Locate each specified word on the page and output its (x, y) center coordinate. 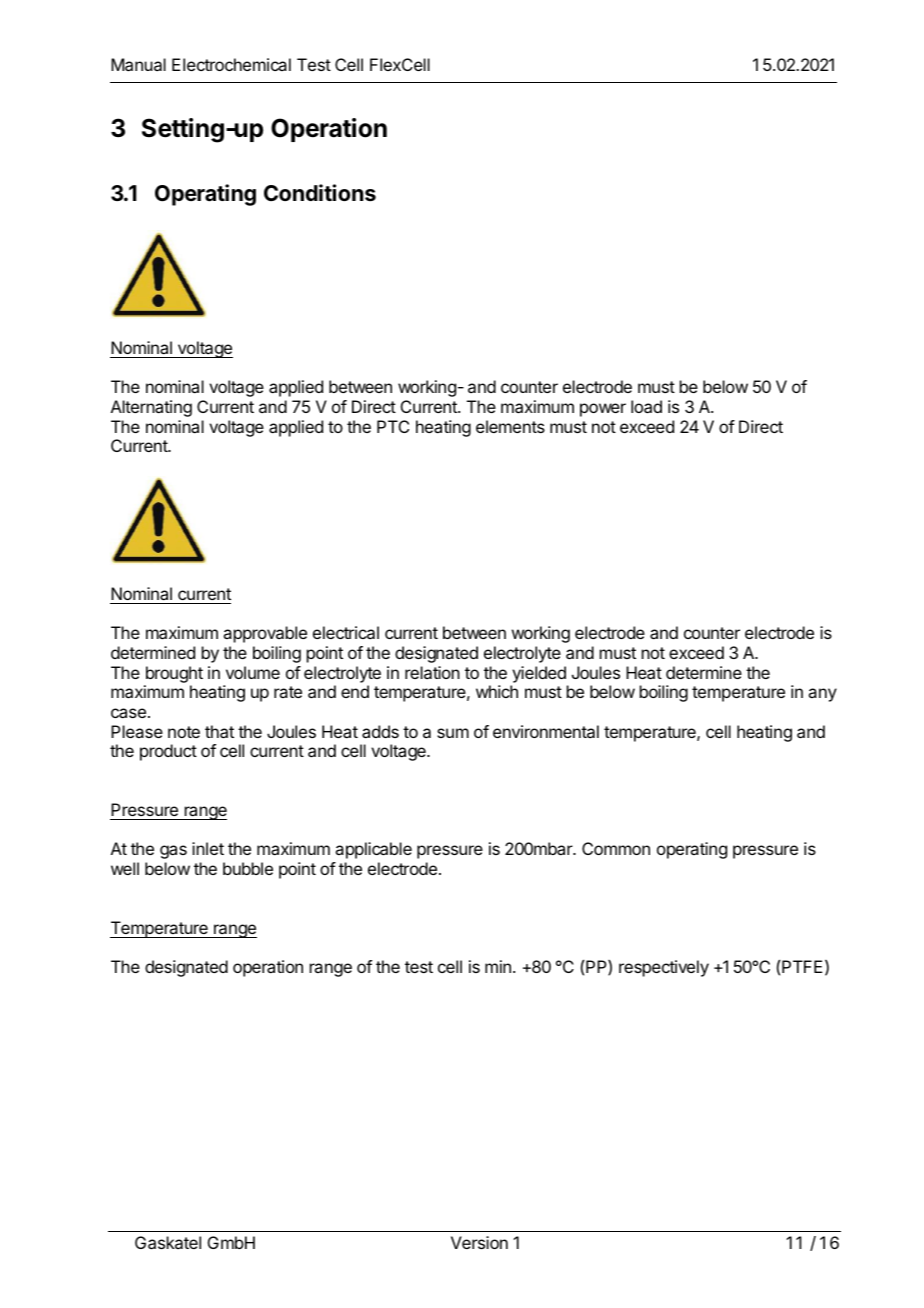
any (822, 695)
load (646, 406)
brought (174, 674)
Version (479, 1242)
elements (510, 426)
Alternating (151, 408)
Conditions (320, 193)
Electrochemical (231, 64)
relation (432, 672)
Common (616, 848)
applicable (373, 850)
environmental (546, 731)
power (603, 410)
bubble (248, 868)
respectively (664, 968)
